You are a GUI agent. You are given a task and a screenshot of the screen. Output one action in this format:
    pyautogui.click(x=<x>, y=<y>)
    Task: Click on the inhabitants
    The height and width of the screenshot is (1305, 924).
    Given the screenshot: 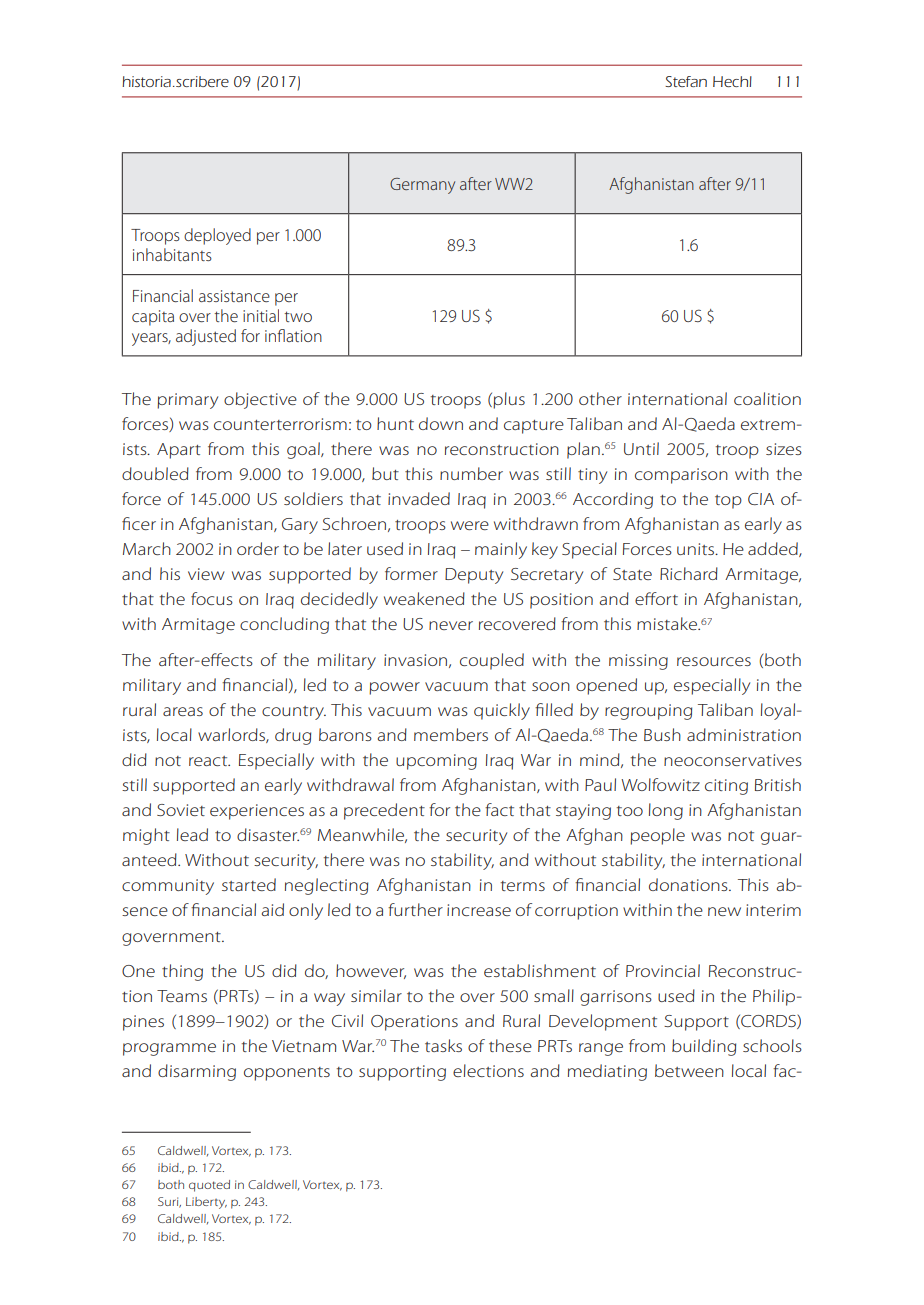 What is the action you would take?
    pyautogui.click(x=172, y=254)
